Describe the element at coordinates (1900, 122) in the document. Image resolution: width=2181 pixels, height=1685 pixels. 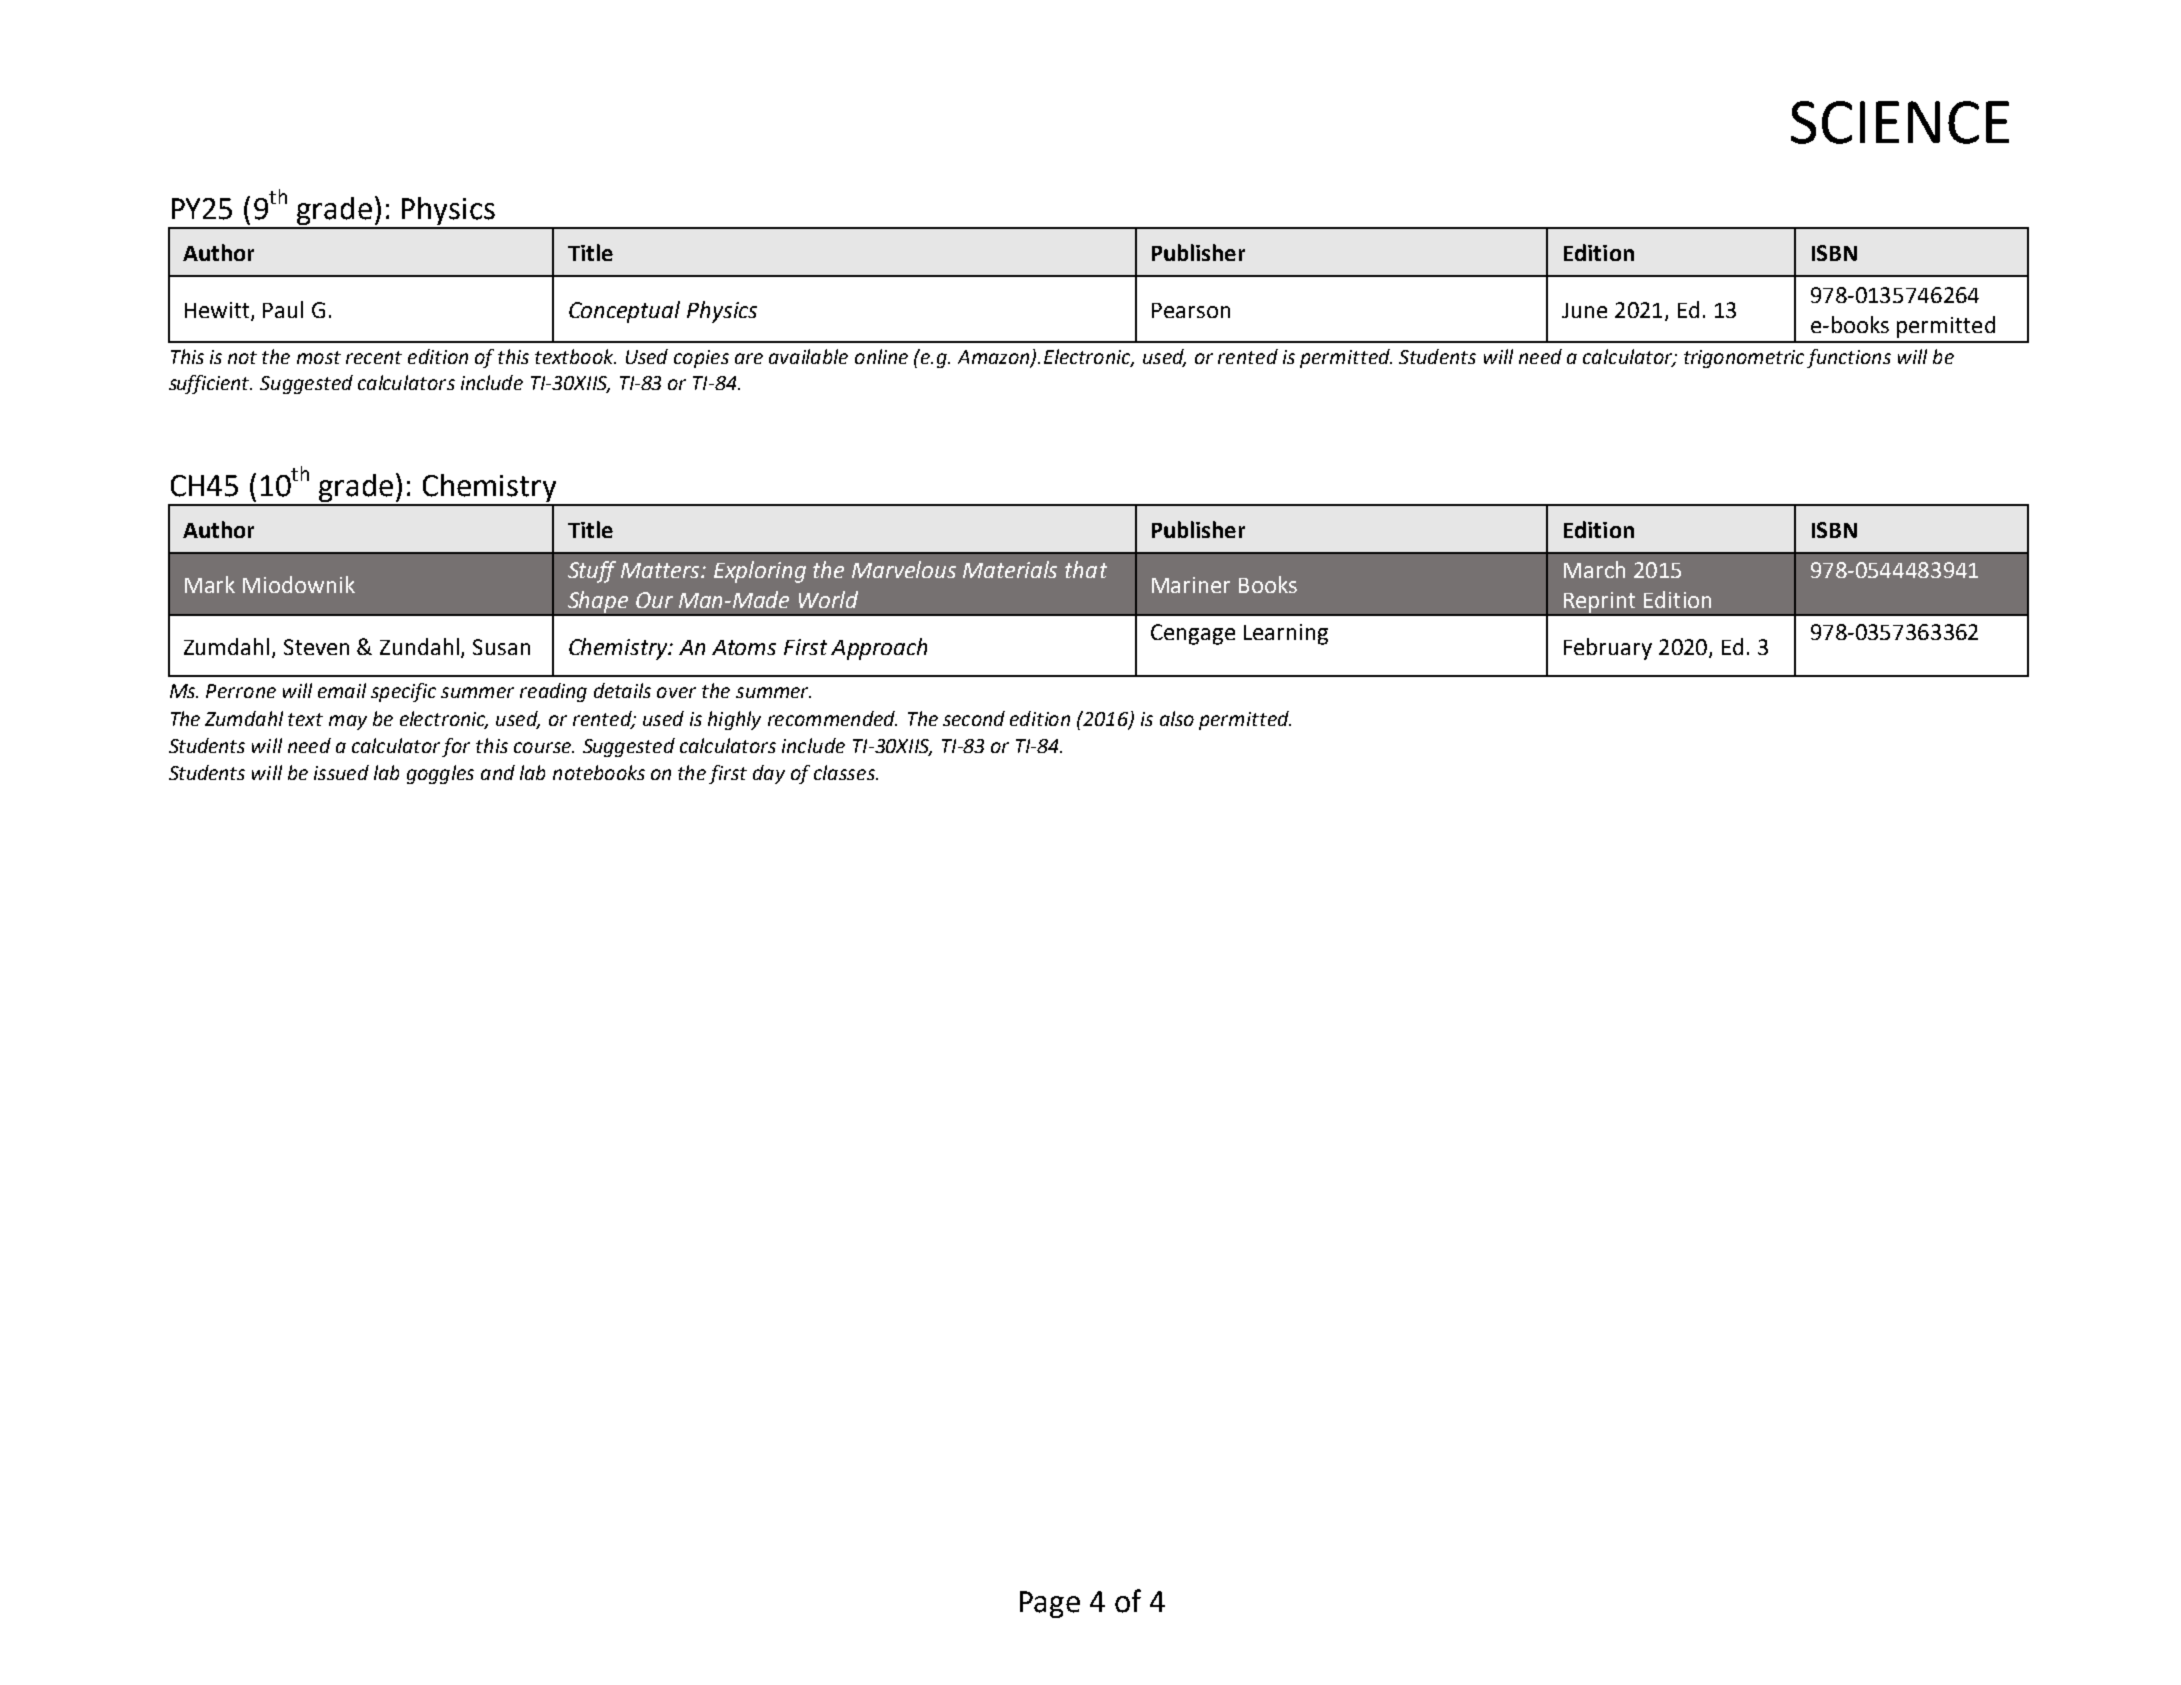
I see `SCIENCE` at that location.
